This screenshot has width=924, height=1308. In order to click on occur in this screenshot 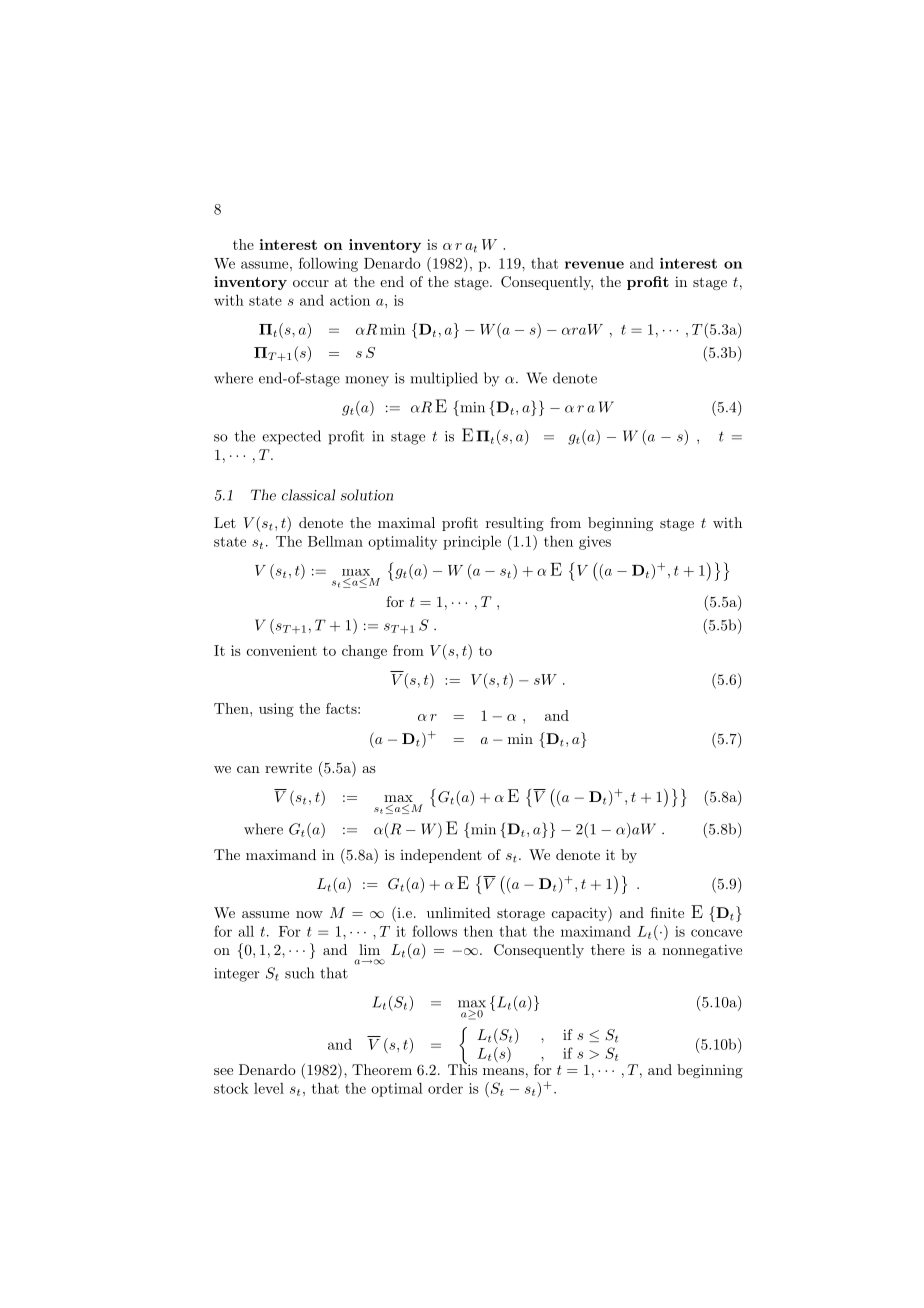, I will do `click(311, 283)`.
